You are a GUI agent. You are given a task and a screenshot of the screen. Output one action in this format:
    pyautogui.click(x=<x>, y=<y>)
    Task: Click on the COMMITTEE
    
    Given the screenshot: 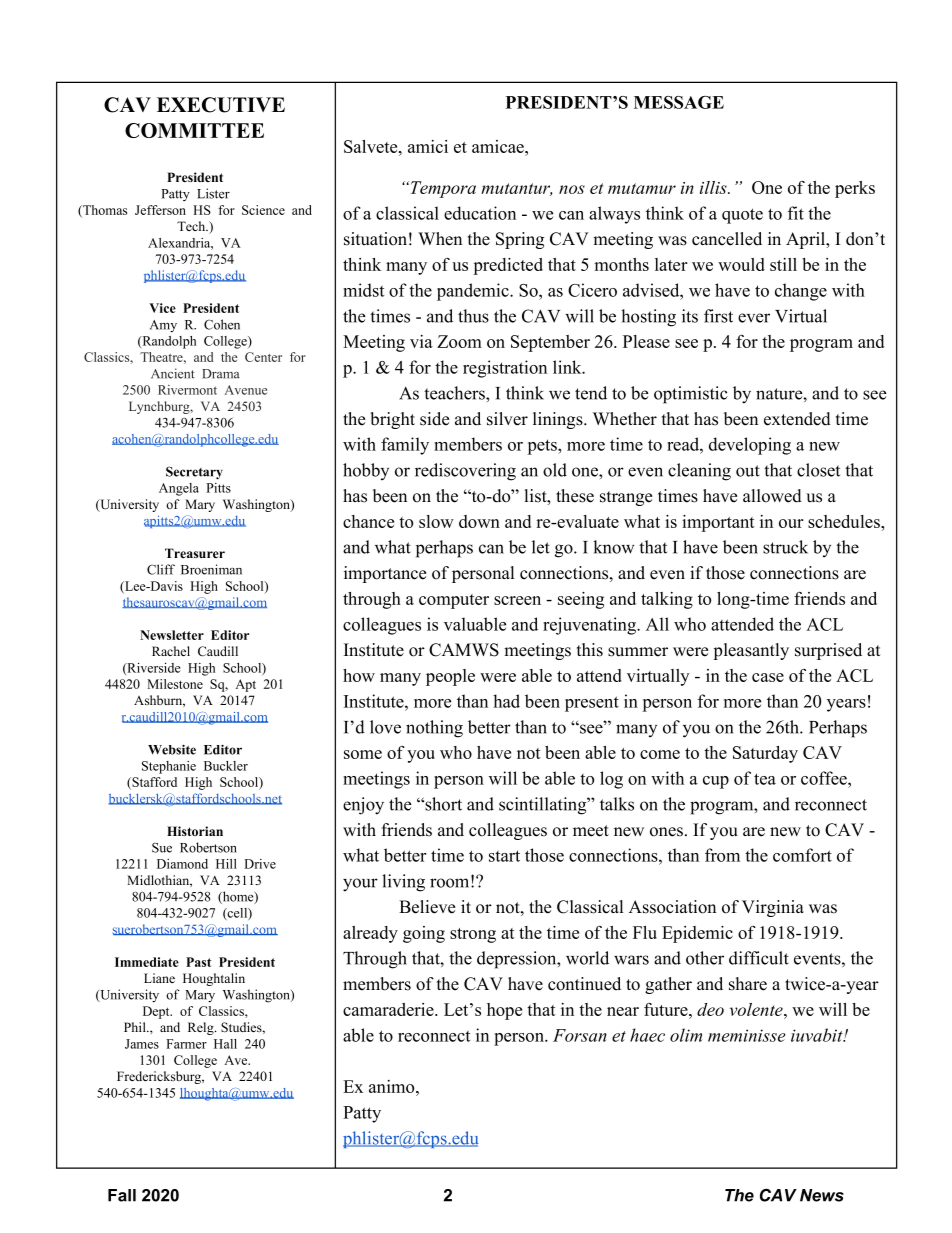 What is the action you would take?
    pyautogui.click(x=194, y=130)
